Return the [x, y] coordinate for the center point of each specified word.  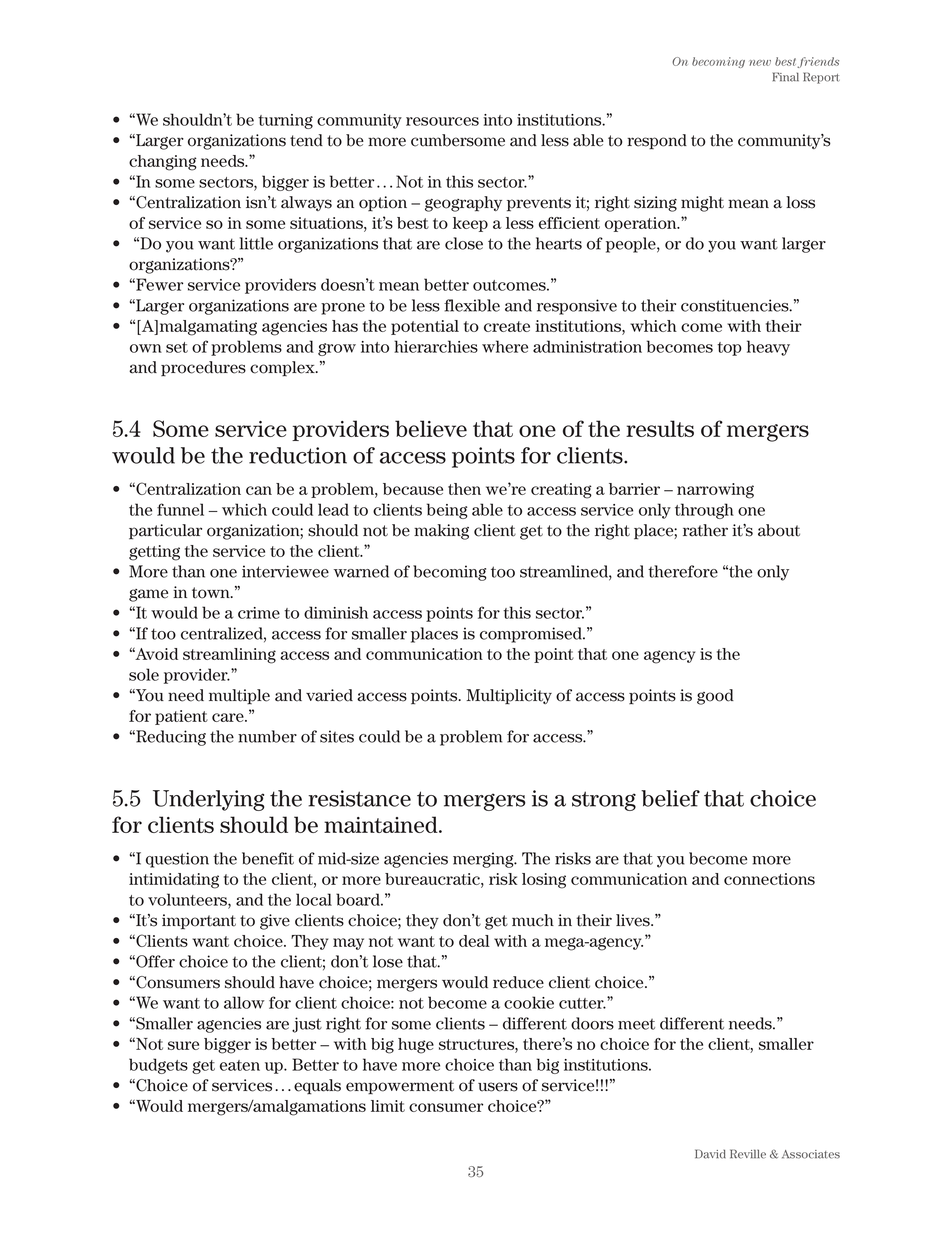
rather [705, 530]
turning [285, 121]
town [212, 593]
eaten [240, 1065]
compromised [532, 635]
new [760, 63]
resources [442, 121]
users [498, 1087]
